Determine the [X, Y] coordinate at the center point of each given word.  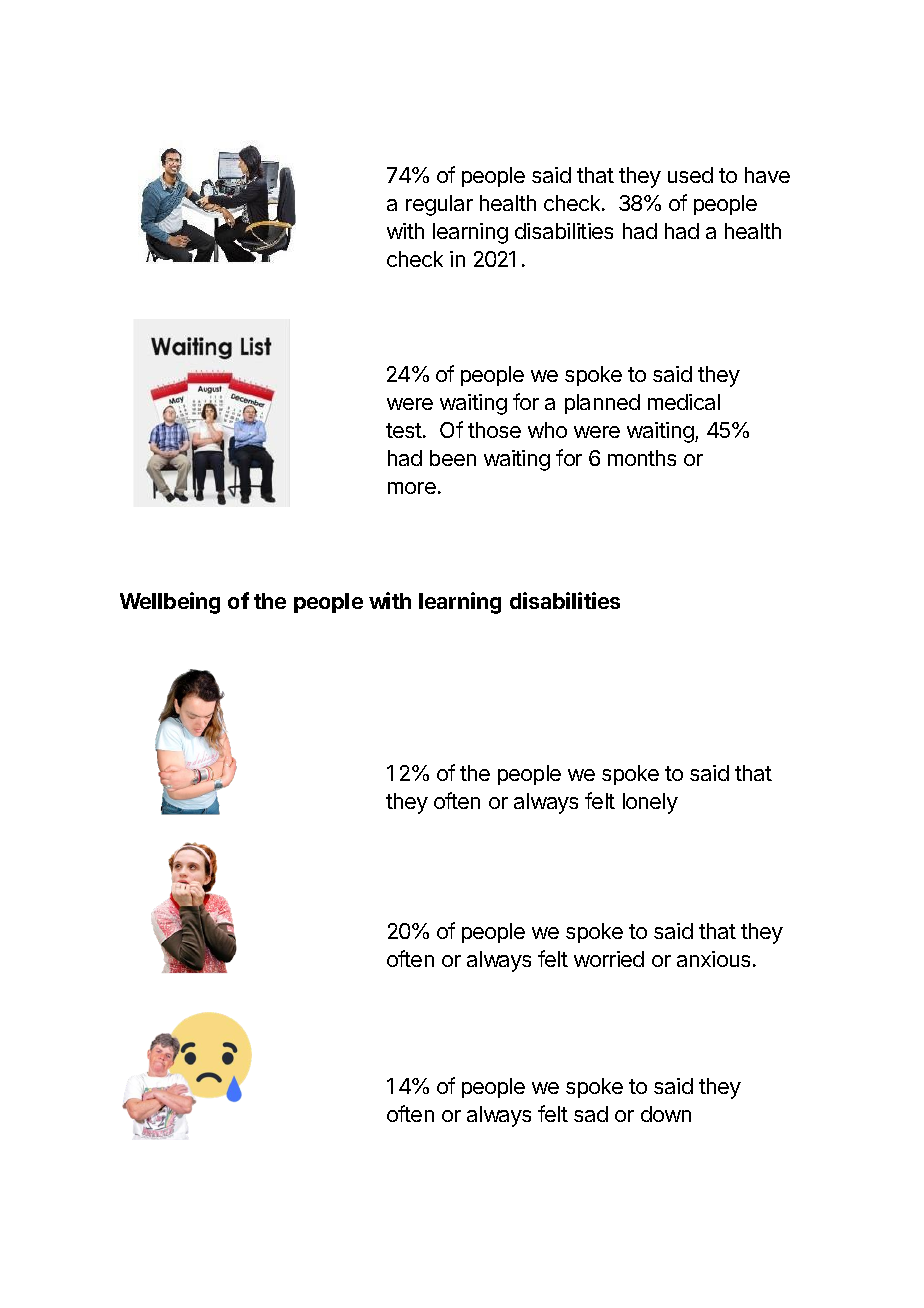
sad [591, 1114]
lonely [650, 803]
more [412, 488]
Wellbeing [170, 603]
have [767, 175]
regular [439, 205]
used [690, 175]
